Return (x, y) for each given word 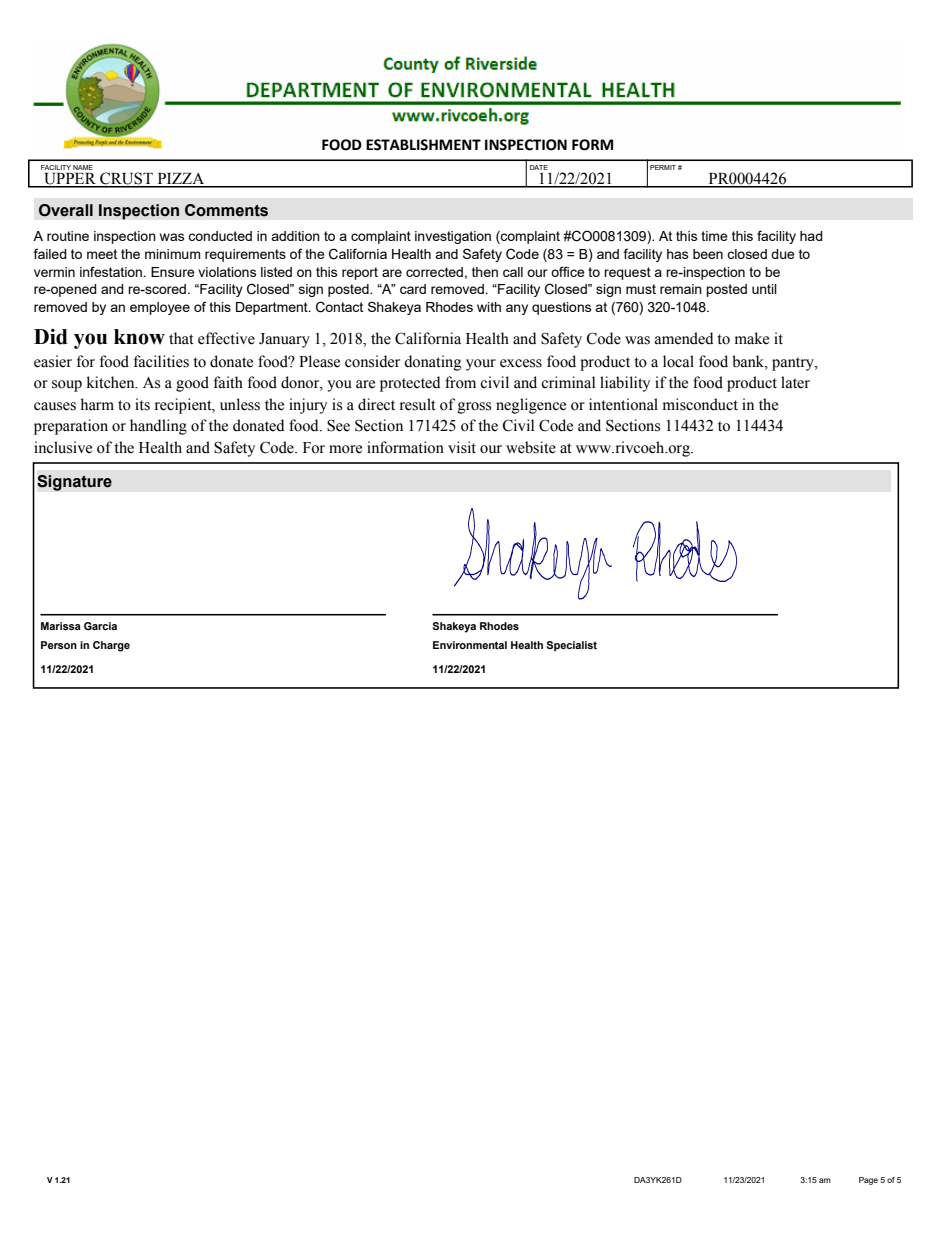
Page (868, 1181)
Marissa (61, 626)
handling (158, 427)
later (795, 382)
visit (462, 447)
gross (474, 408)
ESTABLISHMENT (423, 145)
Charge (111, 646)
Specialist (572, 646)
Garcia (100, 626)
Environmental (470, 645)
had (811, 236)
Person (59, 645)
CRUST (126, 179)
